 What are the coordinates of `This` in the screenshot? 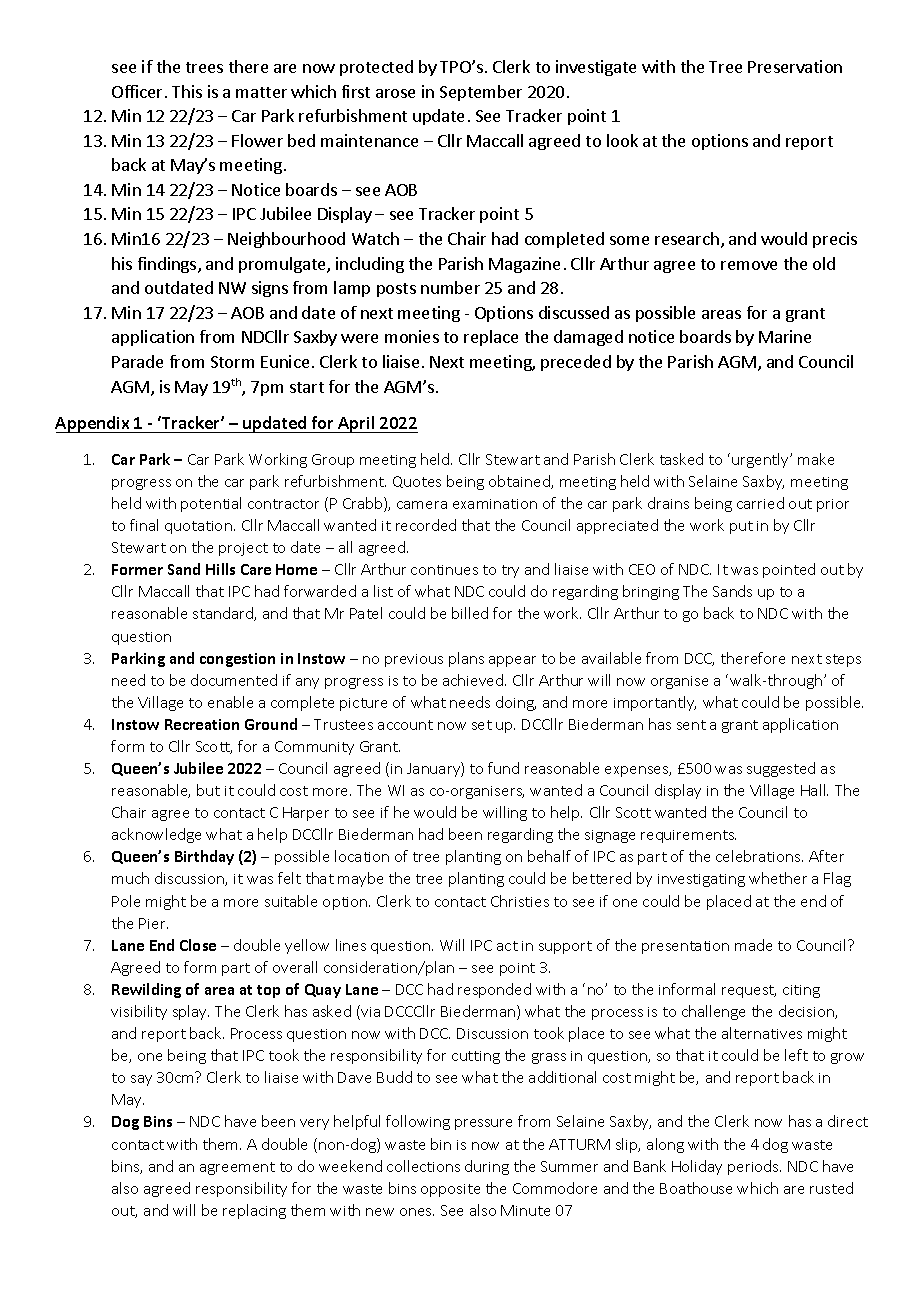 It's located at (187, 91).
